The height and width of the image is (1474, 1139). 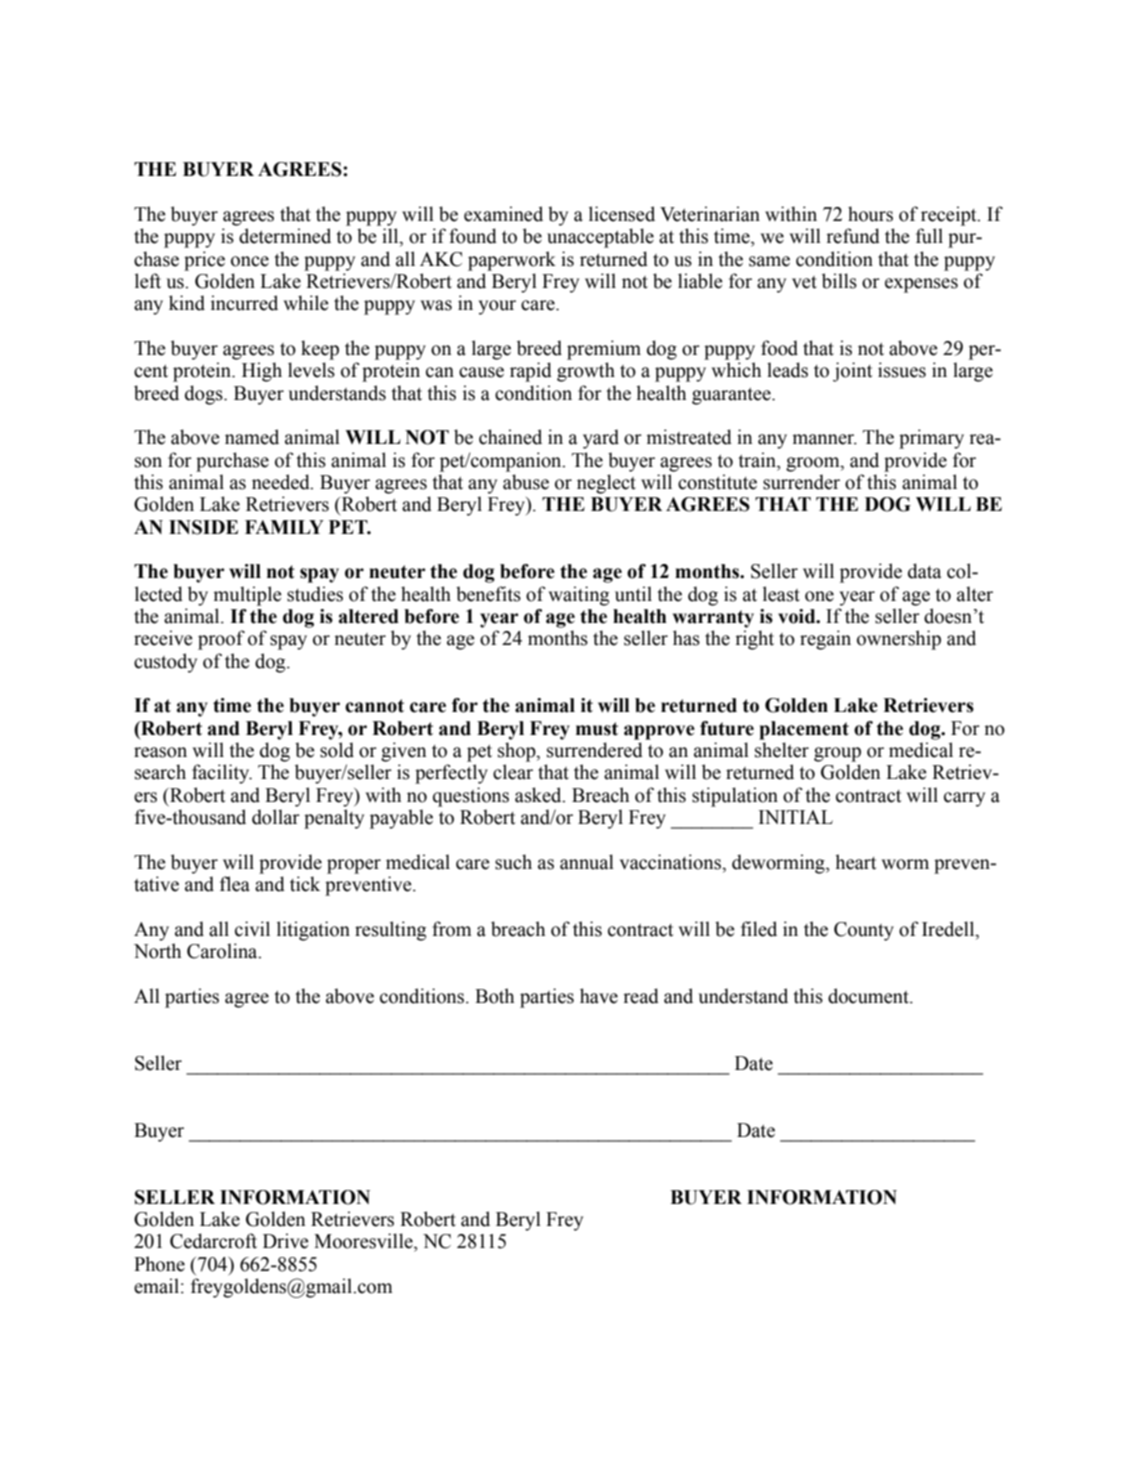 I want to click on multiple, so click(x=247, y=596).
